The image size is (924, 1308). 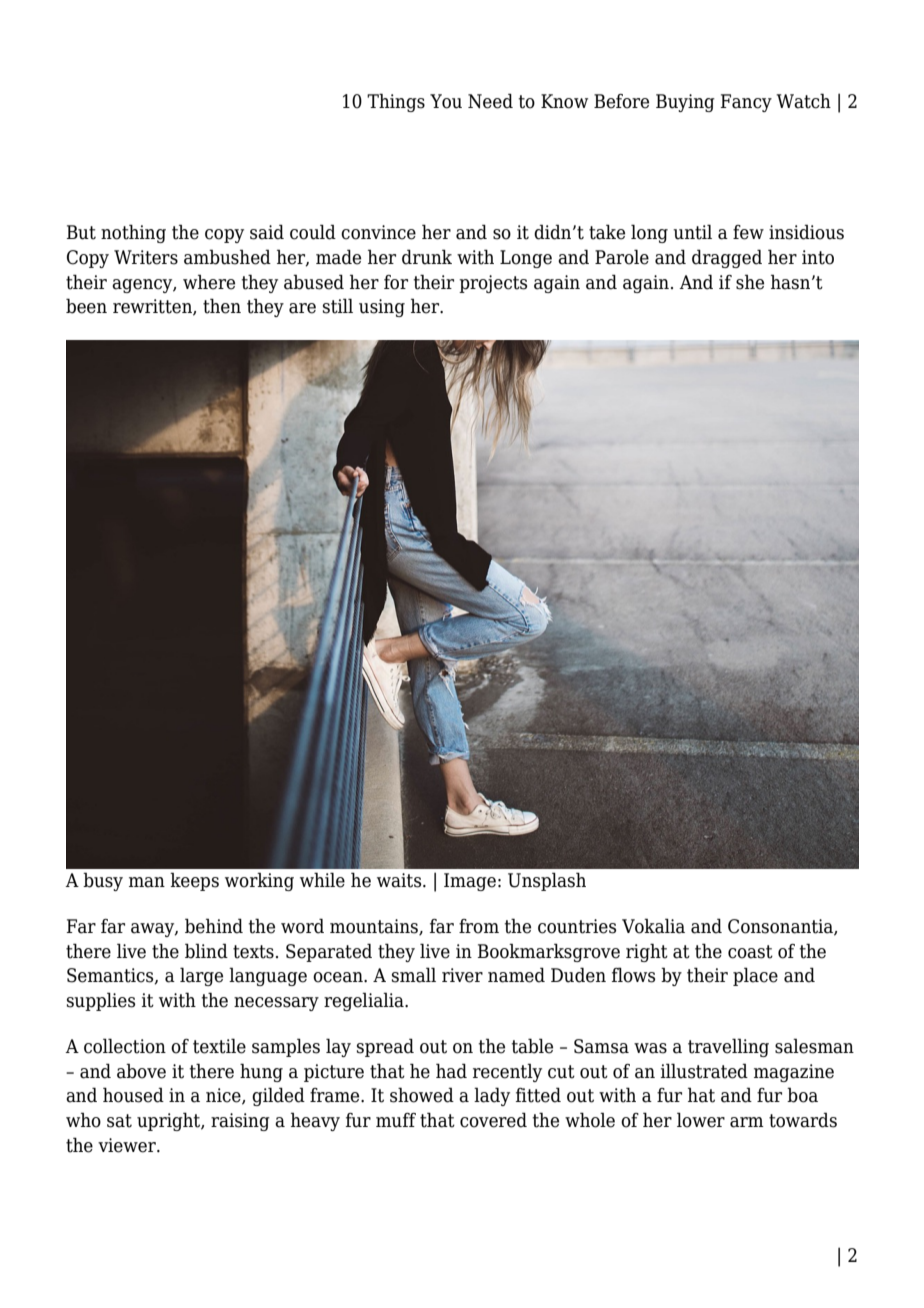 I want to click on arm, so click(x=747, y=1122).
